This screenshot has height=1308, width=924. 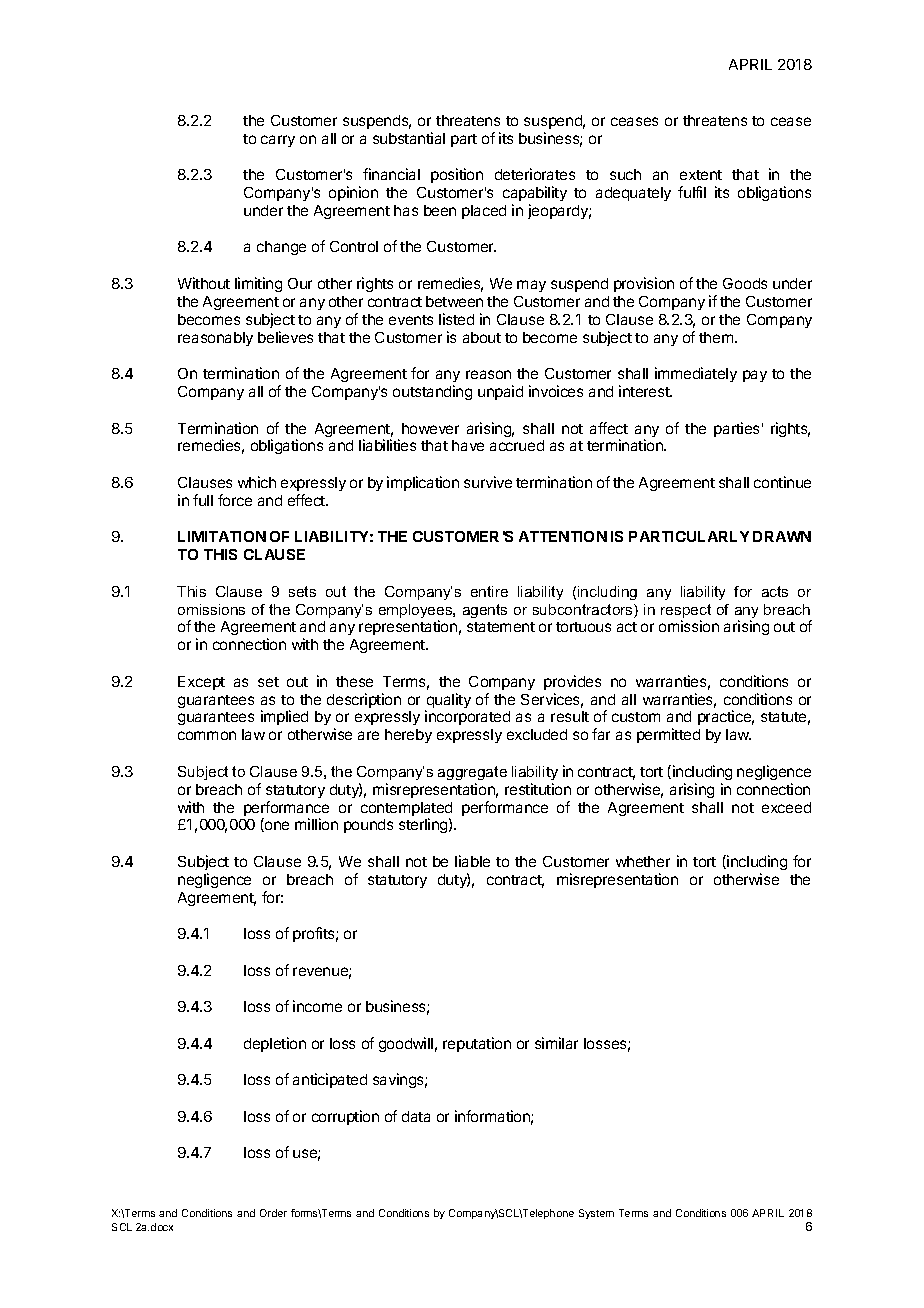 What do you see at coordinates (726, 717) in the screenshot?
I see `practice` at bounding box center [726, 717].
